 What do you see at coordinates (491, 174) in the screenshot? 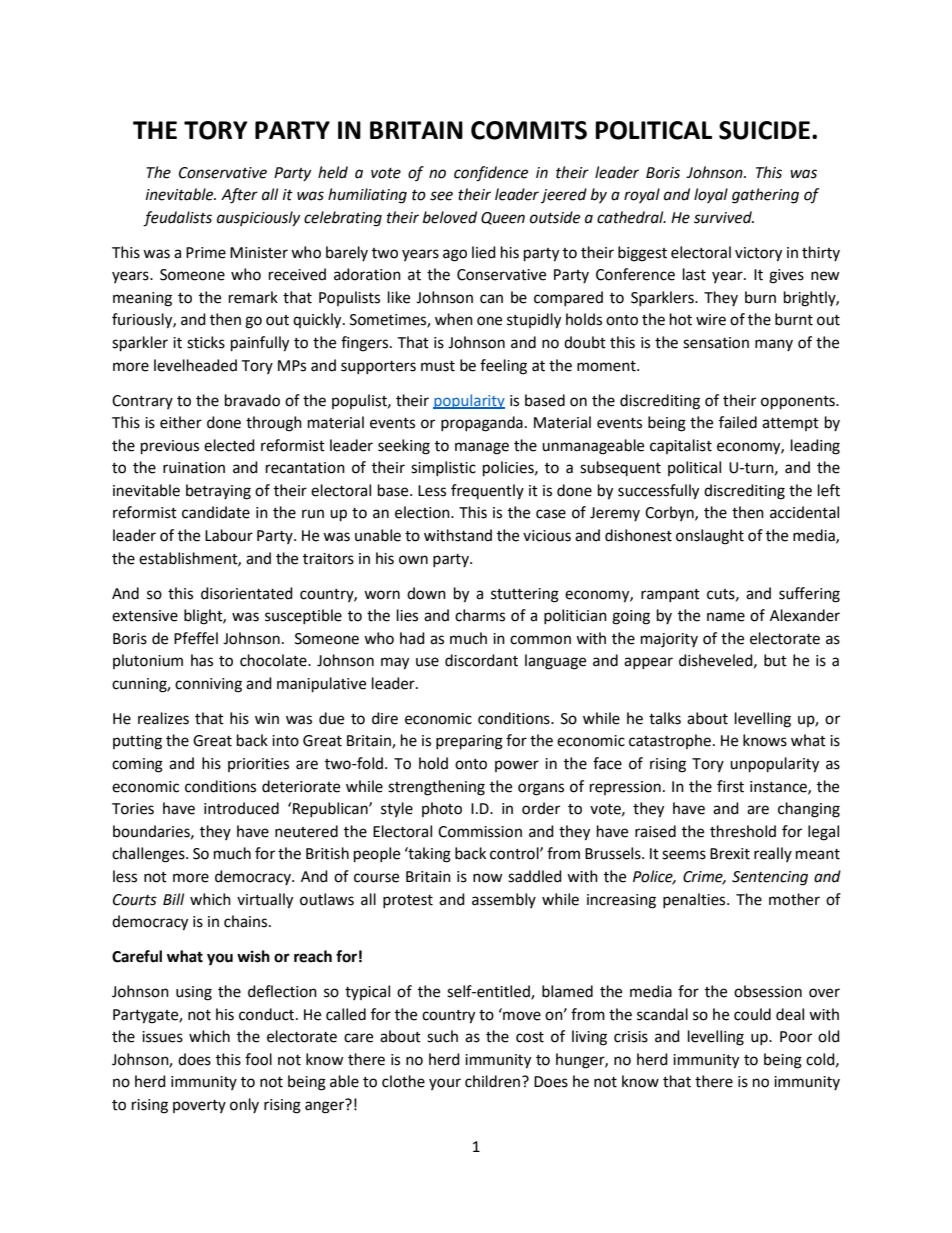
I see `confidence` at bounding box center [491, 174].
